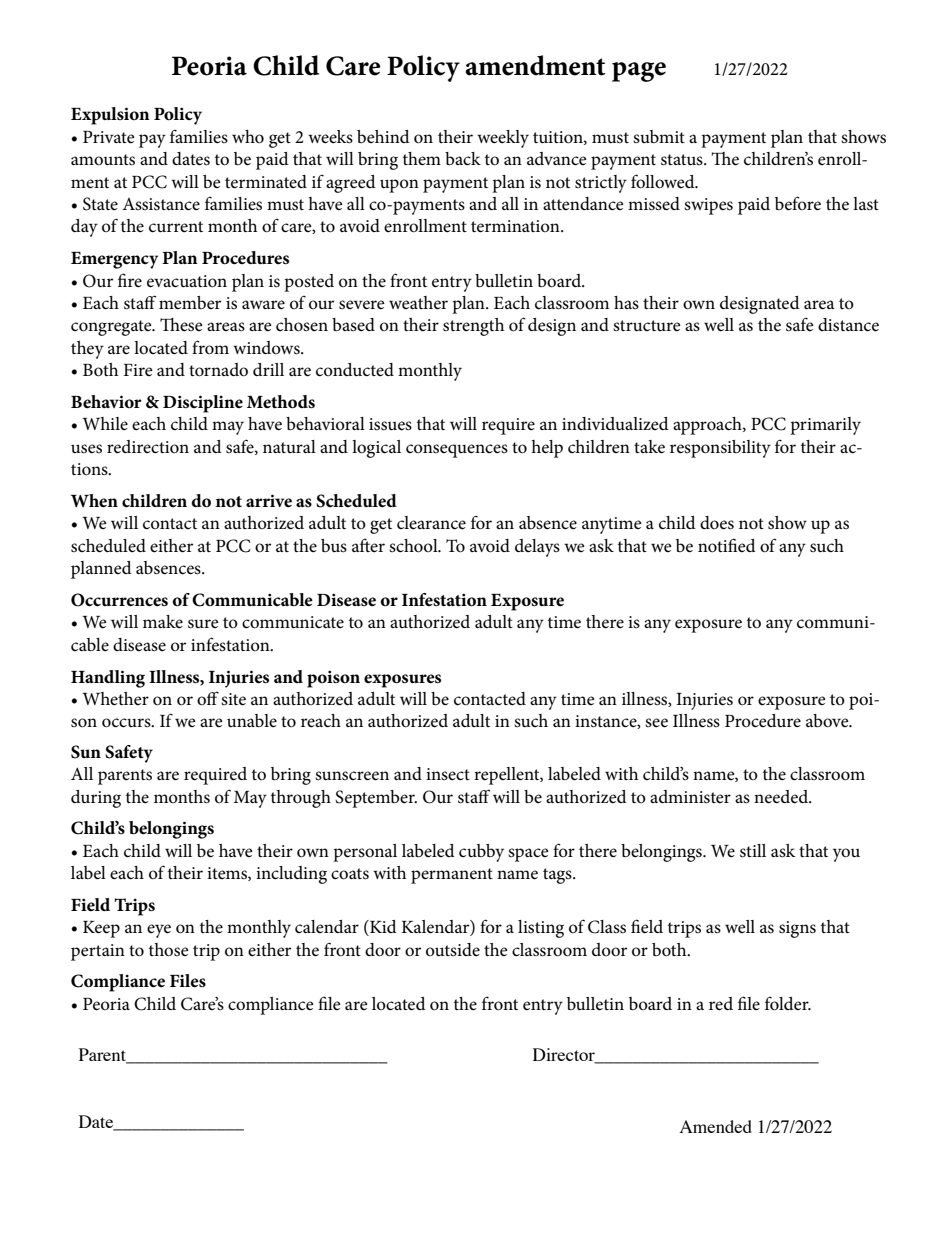 Image resolution: width=952 pixels, height=1233 pixels. What do you see at coordinates (96, 799) in the image?
I see `during` at bounding box center [96, 799].
